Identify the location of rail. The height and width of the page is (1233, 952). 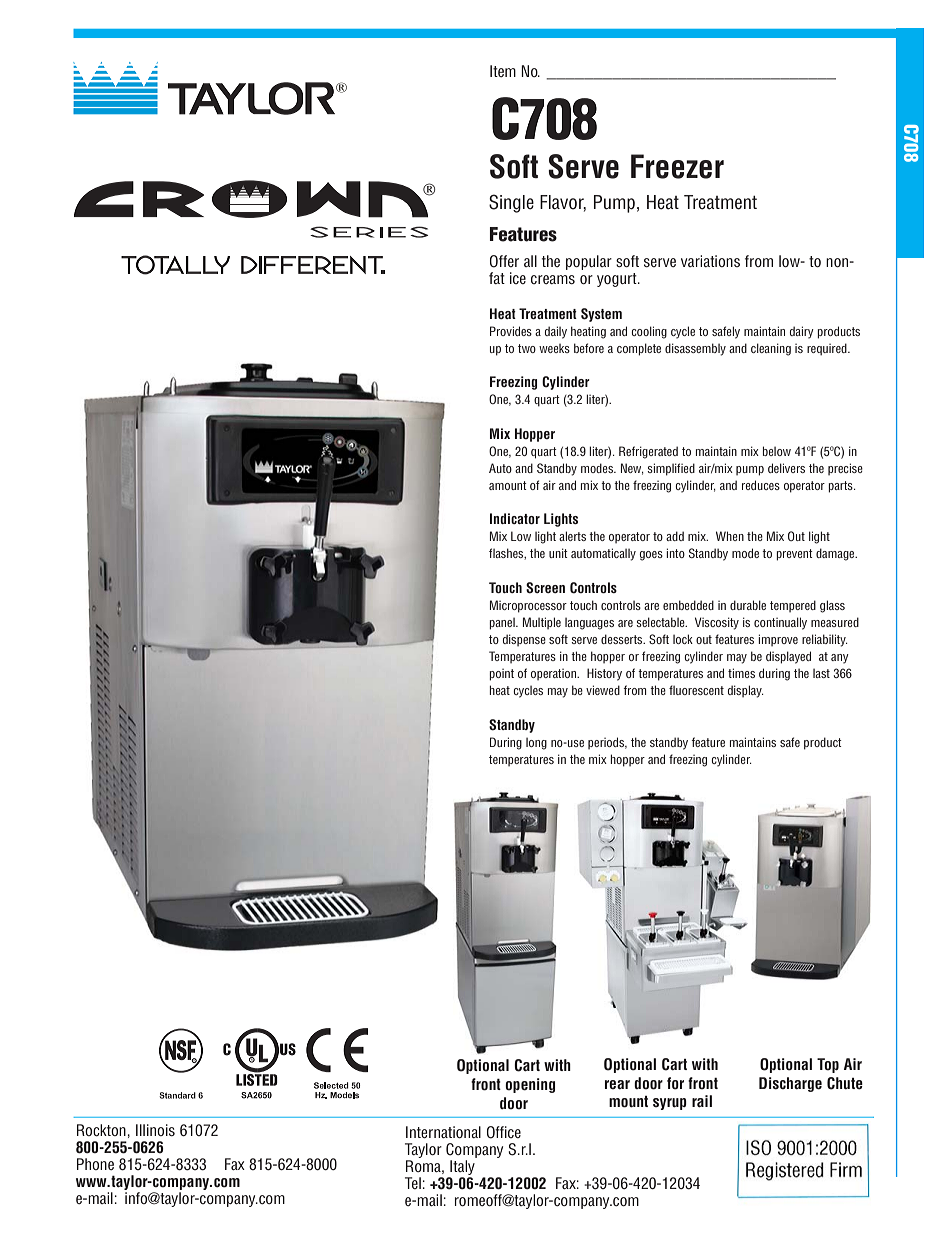
(702, 1101).
